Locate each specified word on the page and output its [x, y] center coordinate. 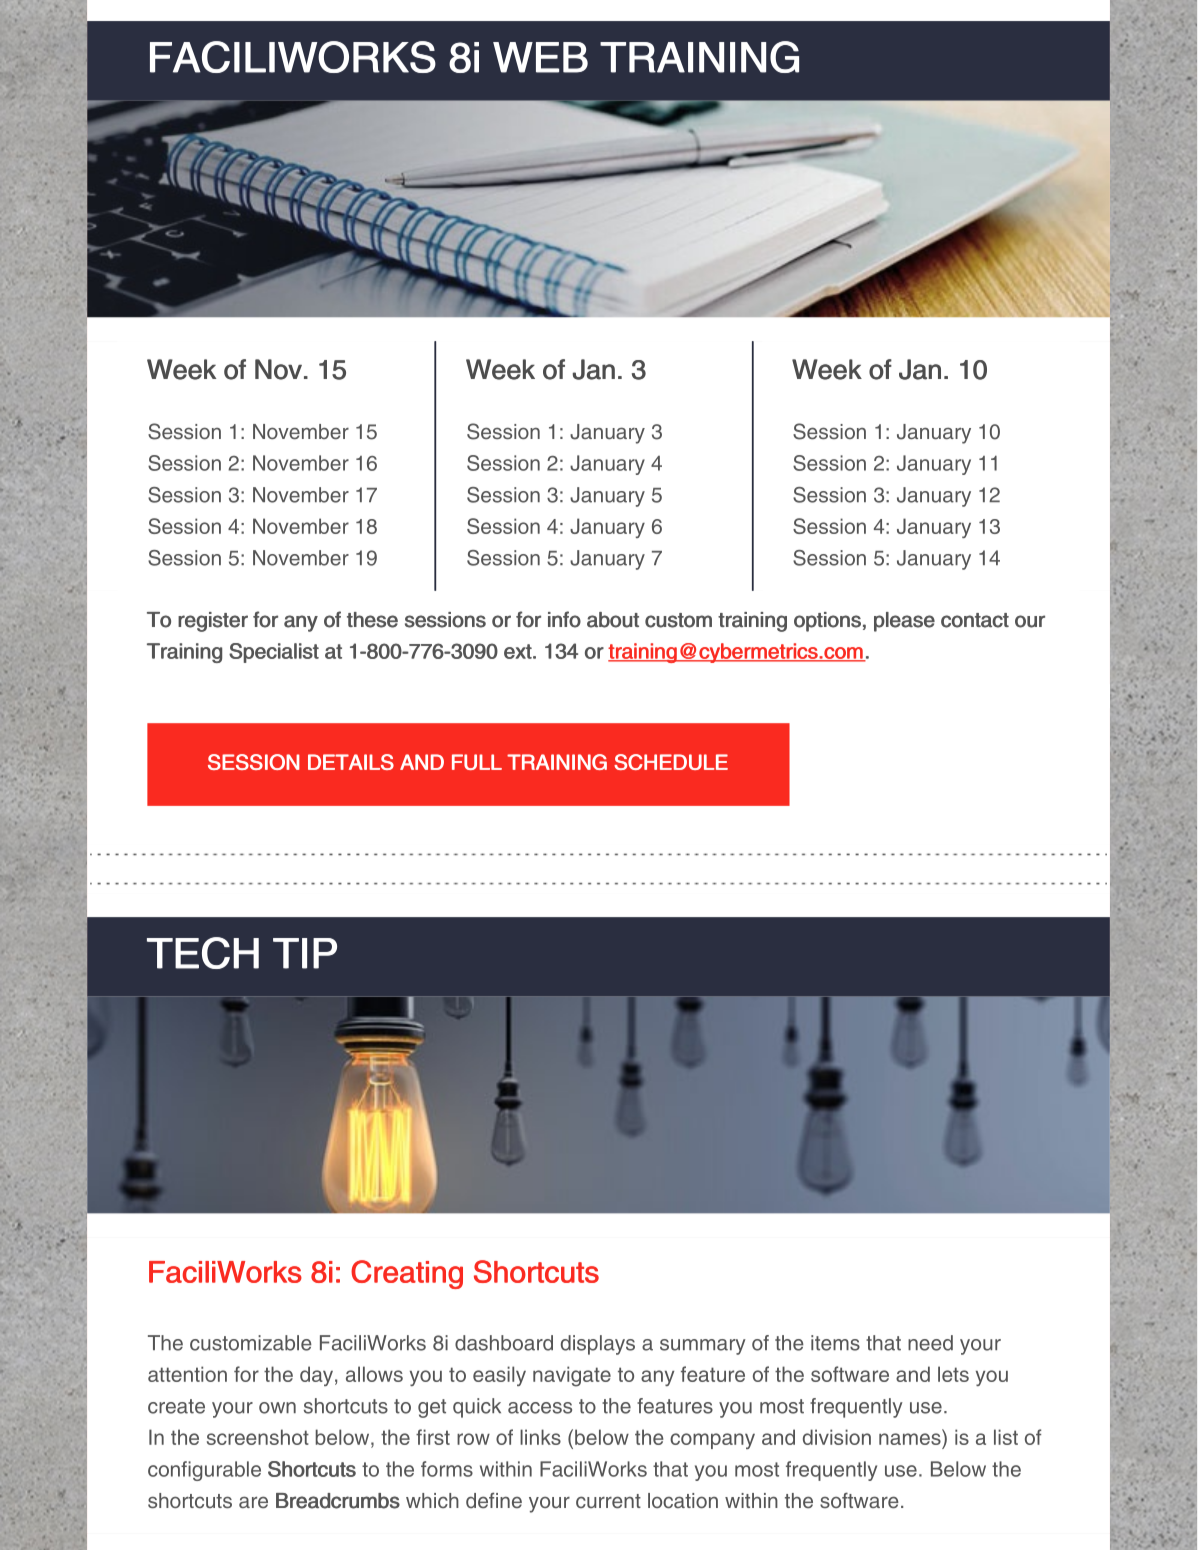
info [564, 619]
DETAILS [351, 762]
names [910, 1439]
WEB [540, 57]
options [827, 622]
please [904, 622]
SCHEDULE [671, 762]
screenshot [258, 1437]
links [540, 1437]
